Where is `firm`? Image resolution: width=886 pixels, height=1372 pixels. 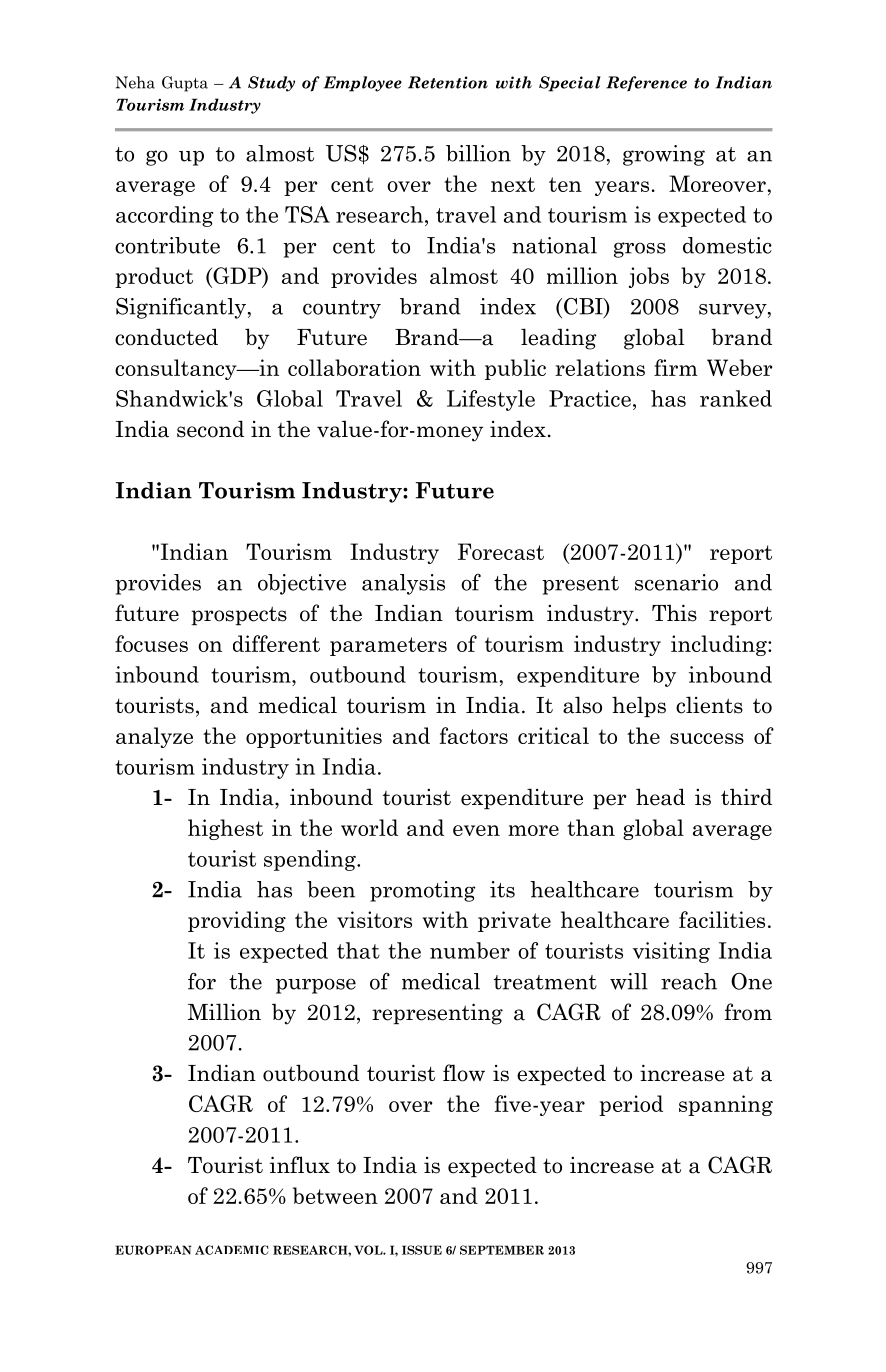 firm is located at coordinates (676, 367).
